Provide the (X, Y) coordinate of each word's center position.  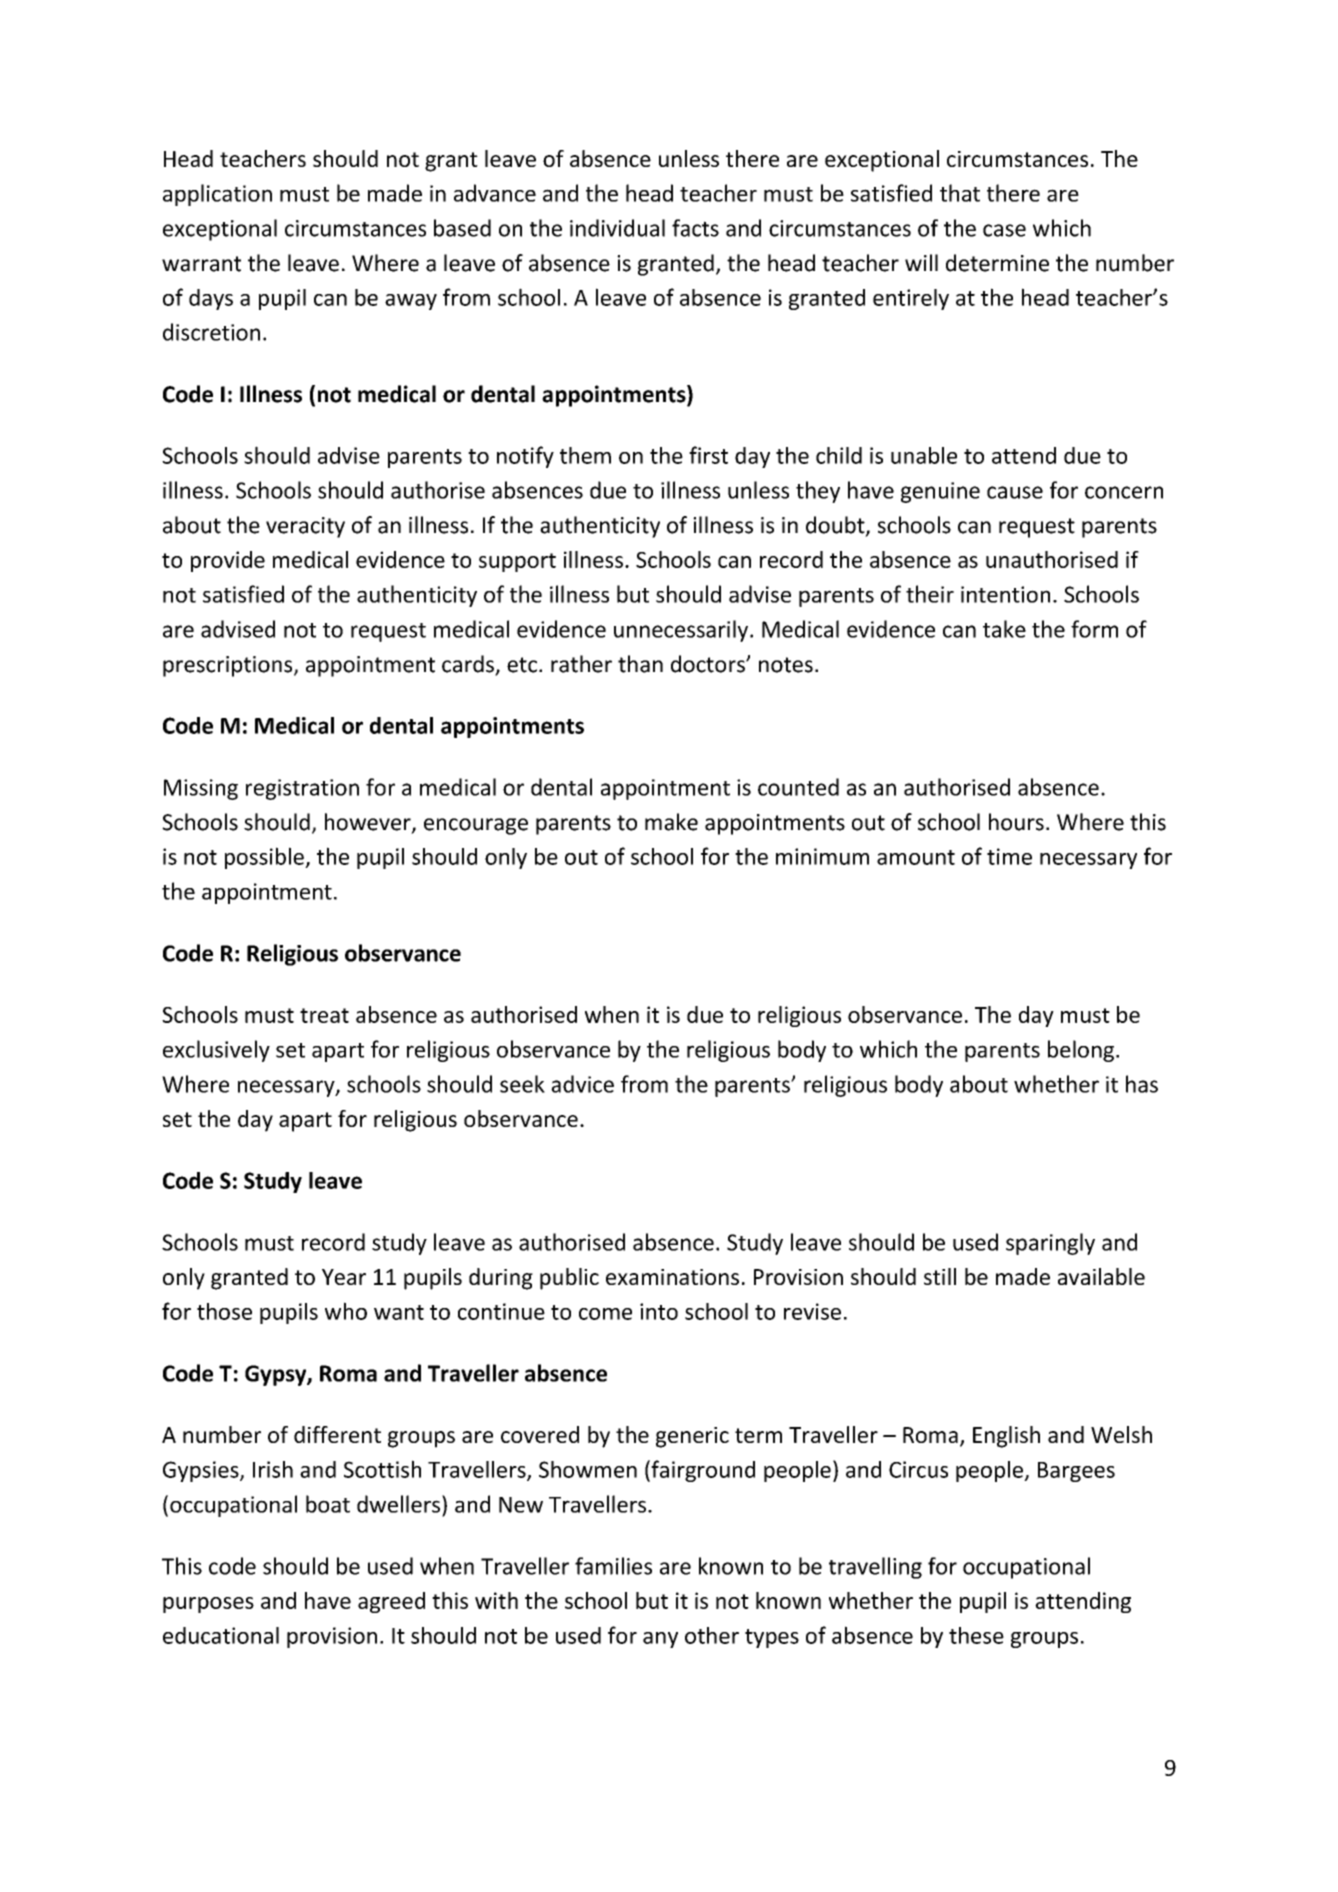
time (1009, 856)
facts (695, 228)
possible (265, 858)
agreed (391, 1602)
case (1004, 230)
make (671, 822)
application (217, 195)
